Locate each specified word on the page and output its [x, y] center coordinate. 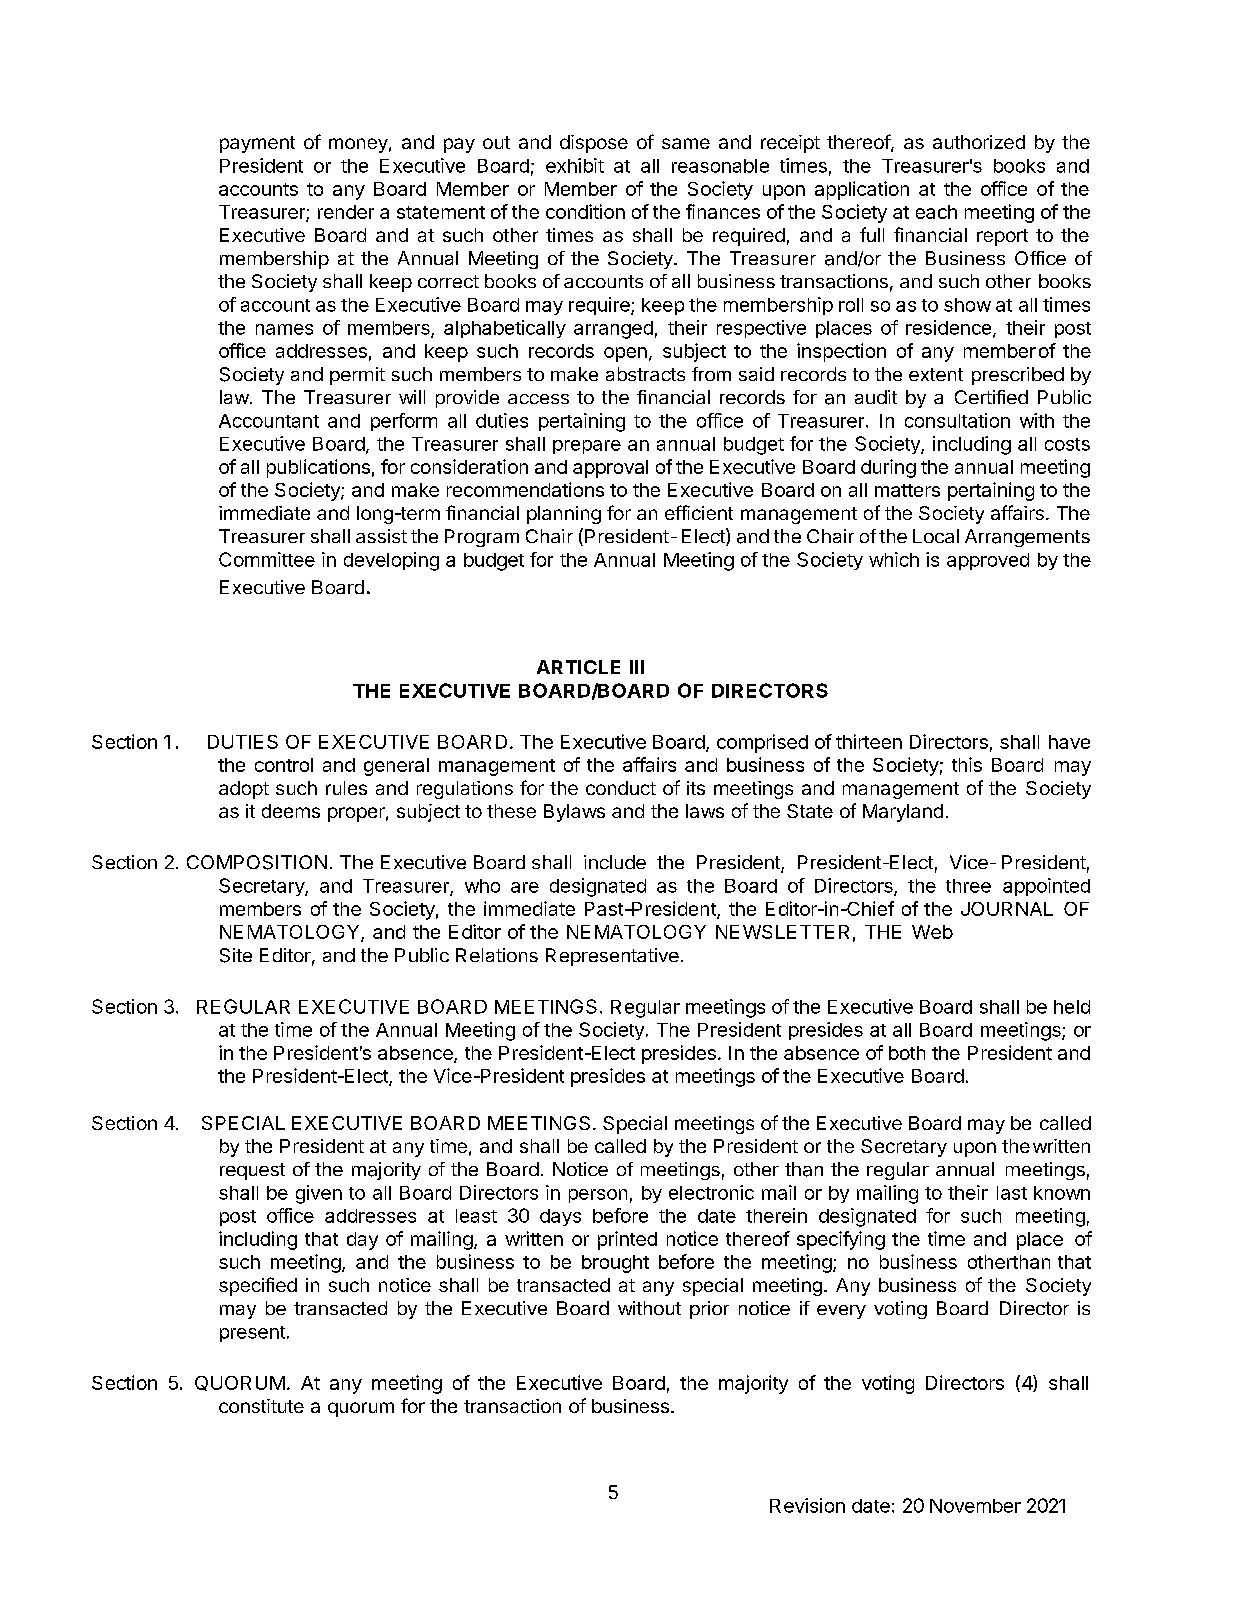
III [637, 667]
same [686, 143]
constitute [261, 1406]
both [907, 1053]
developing [391, 561]
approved [988, 561]
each [936, 212]
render [346, 212]
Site [236, 955]
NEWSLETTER [782, 932]
